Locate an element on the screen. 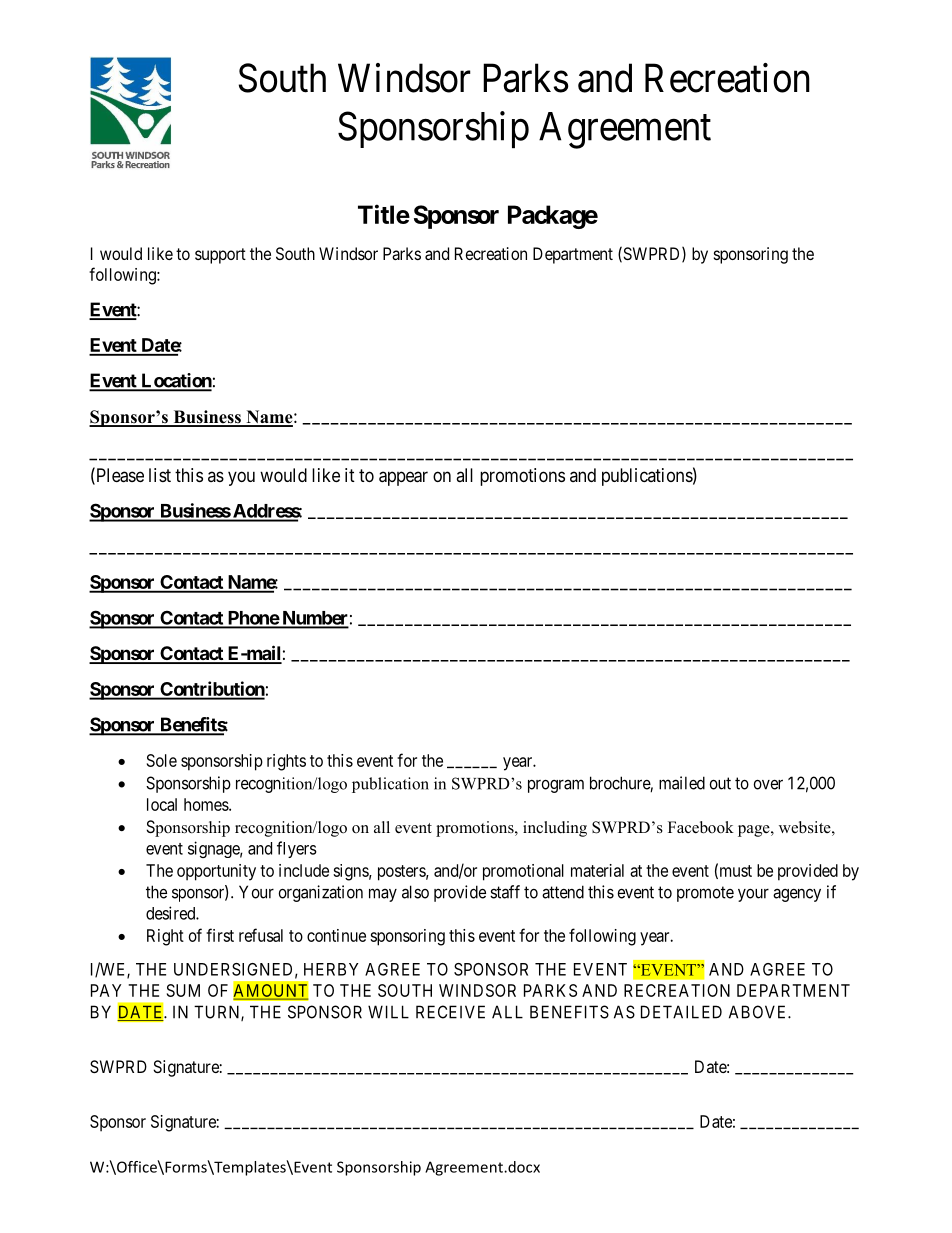 The height and width of the screenshot is (1233, 952). including is located at coordinates (555, 829).
